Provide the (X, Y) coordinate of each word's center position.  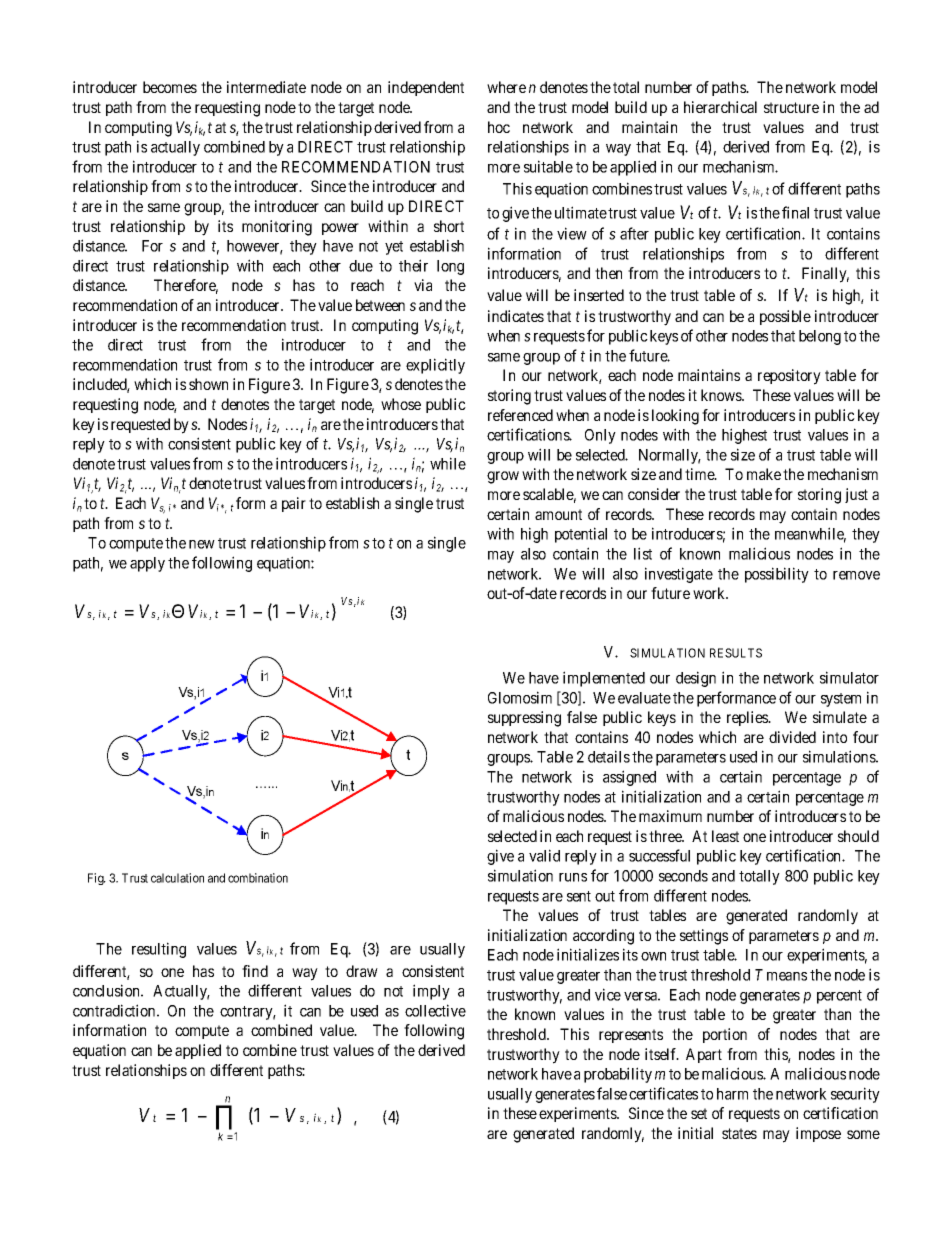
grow (503, 477)
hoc (499, 127)
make (764, 474)
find (255, 971)
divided (792, 737)
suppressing (524, 719)
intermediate (266, 87)
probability (618, 1075)
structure (791, 107)
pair (294, 504)
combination (258, 878)
